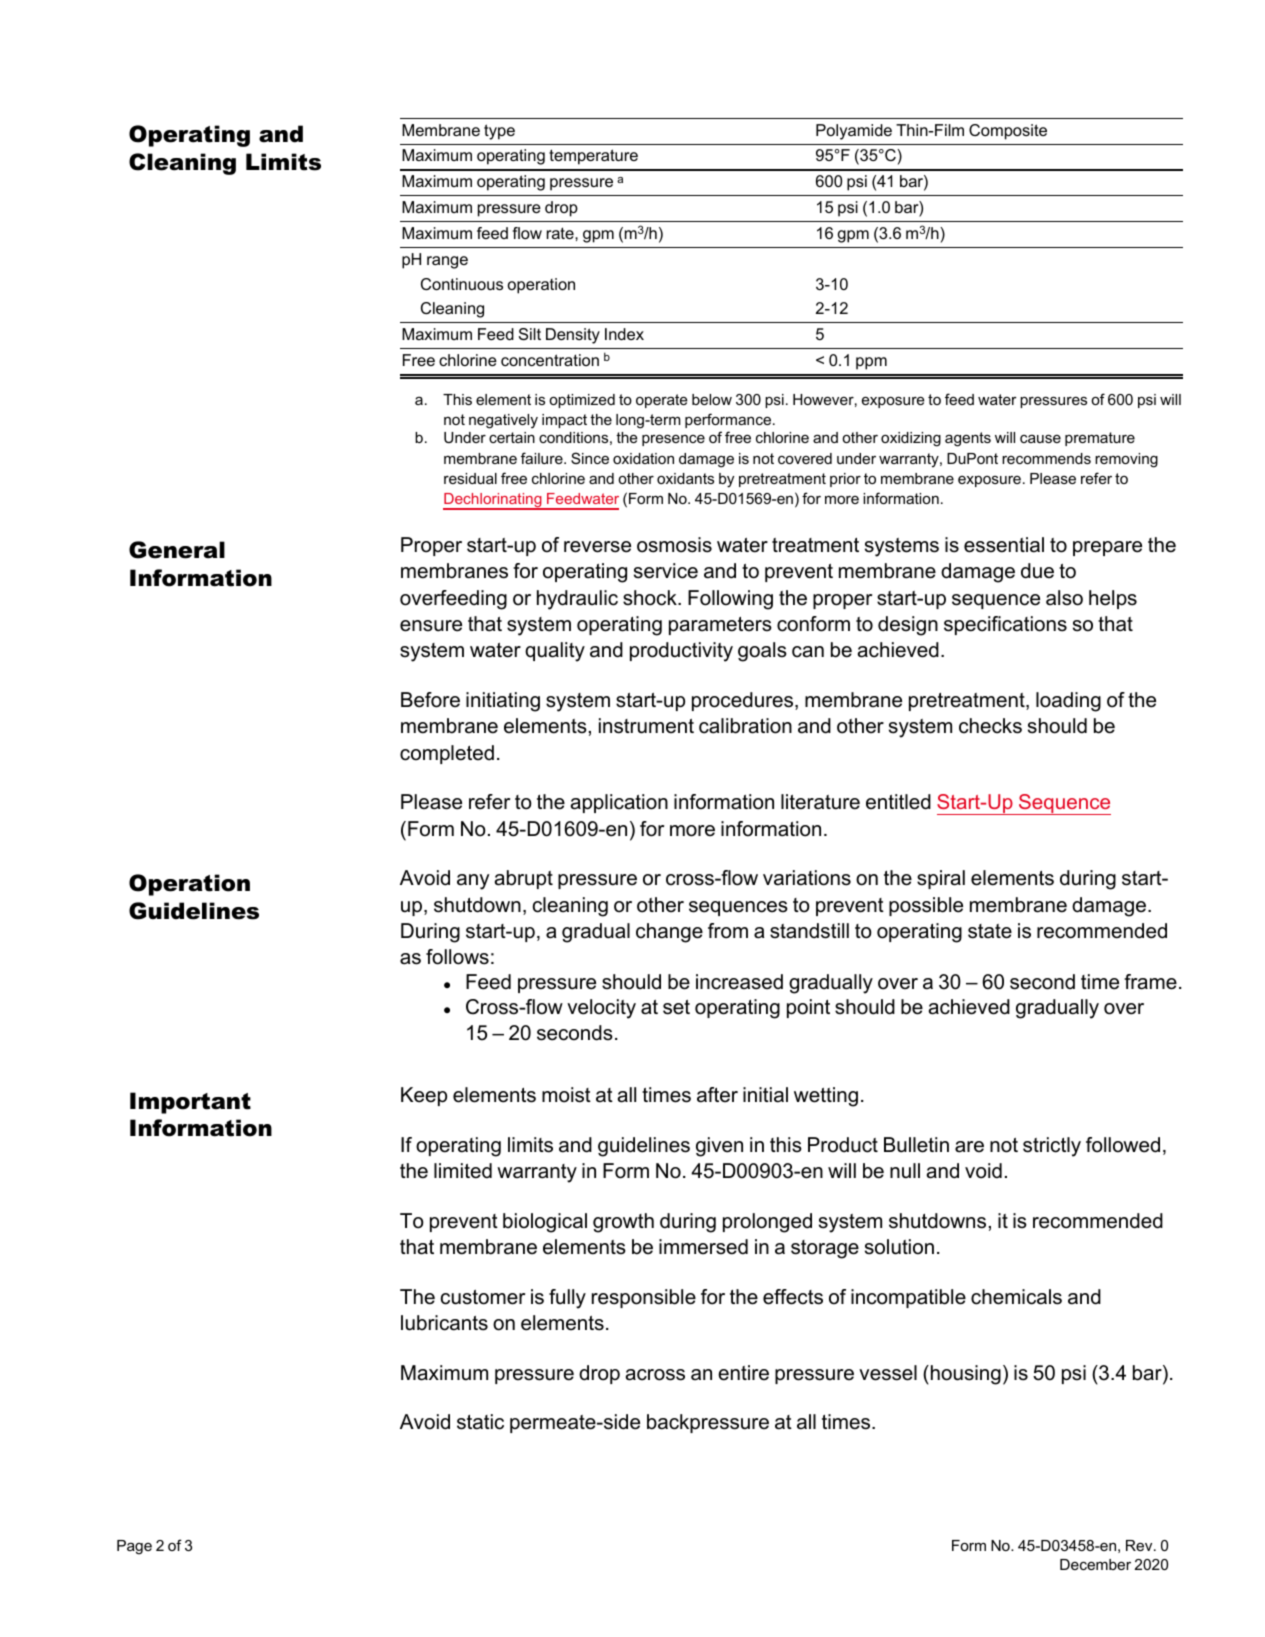 The image size is (1265, 1637). I want to click on spiral, so click(941, 879).
